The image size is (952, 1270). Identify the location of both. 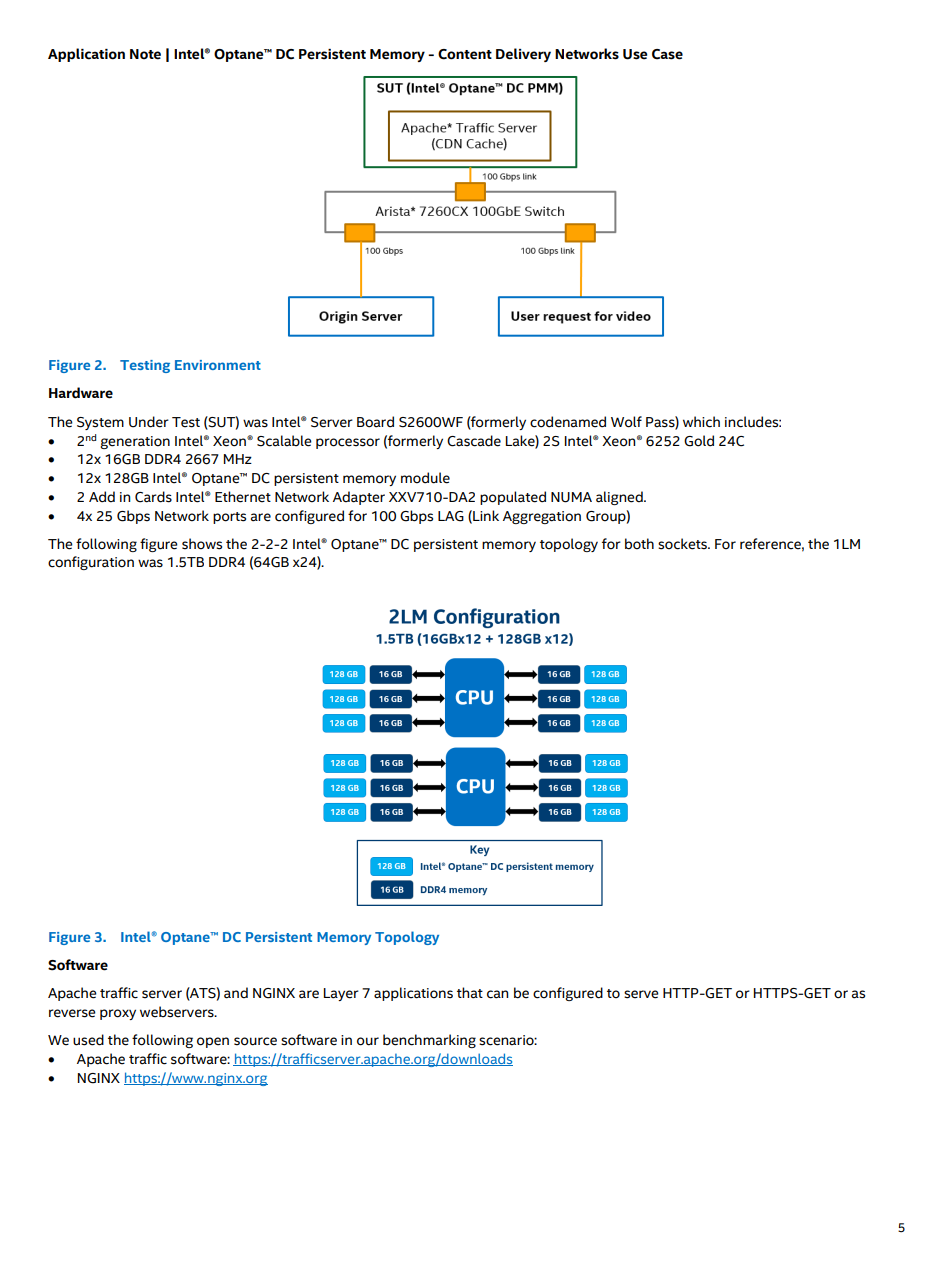
(639, 544).
